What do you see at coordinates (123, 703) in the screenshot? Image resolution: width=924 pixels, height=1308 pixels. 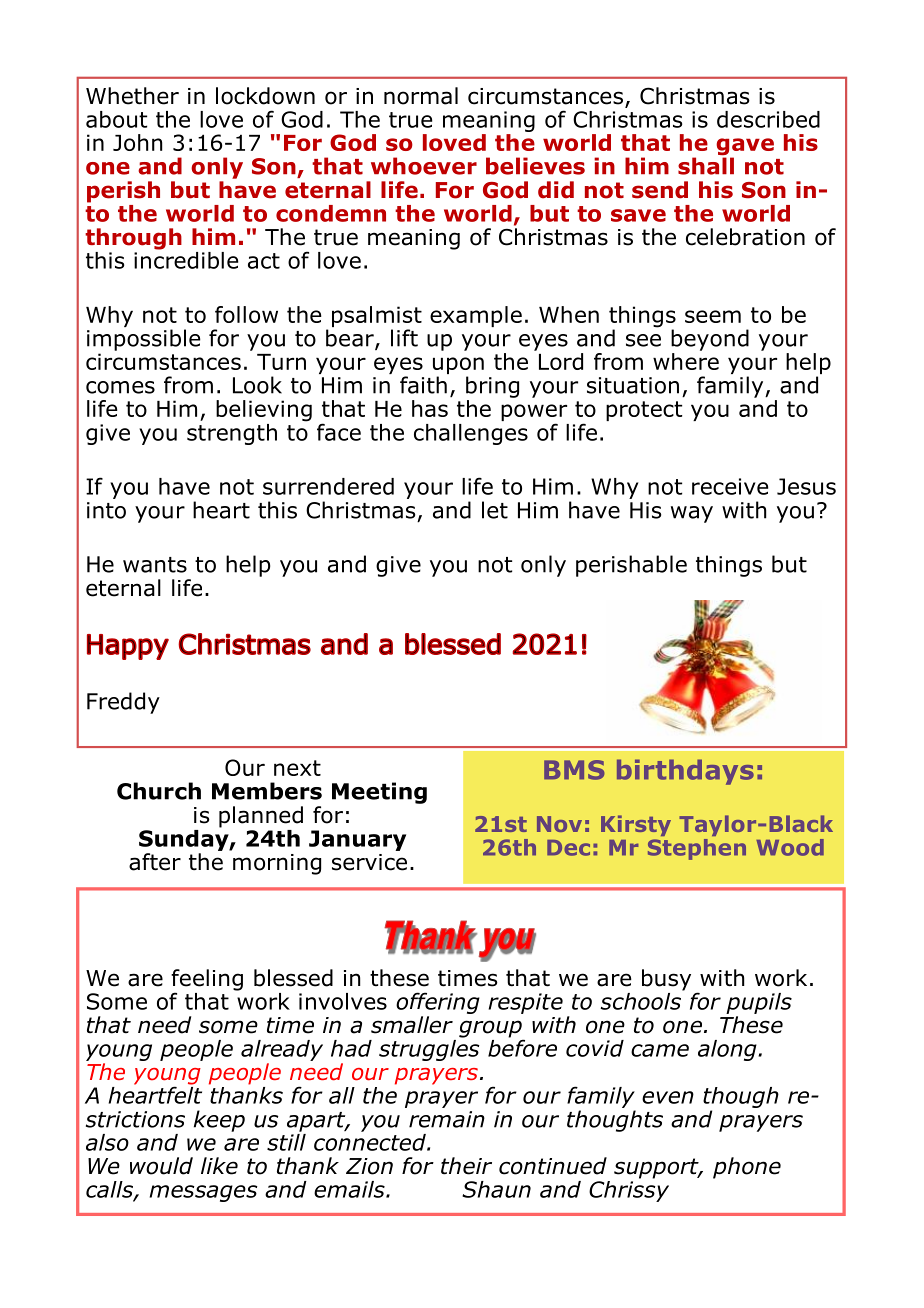 I see `Freddy` at bounding box center [123, 703].
